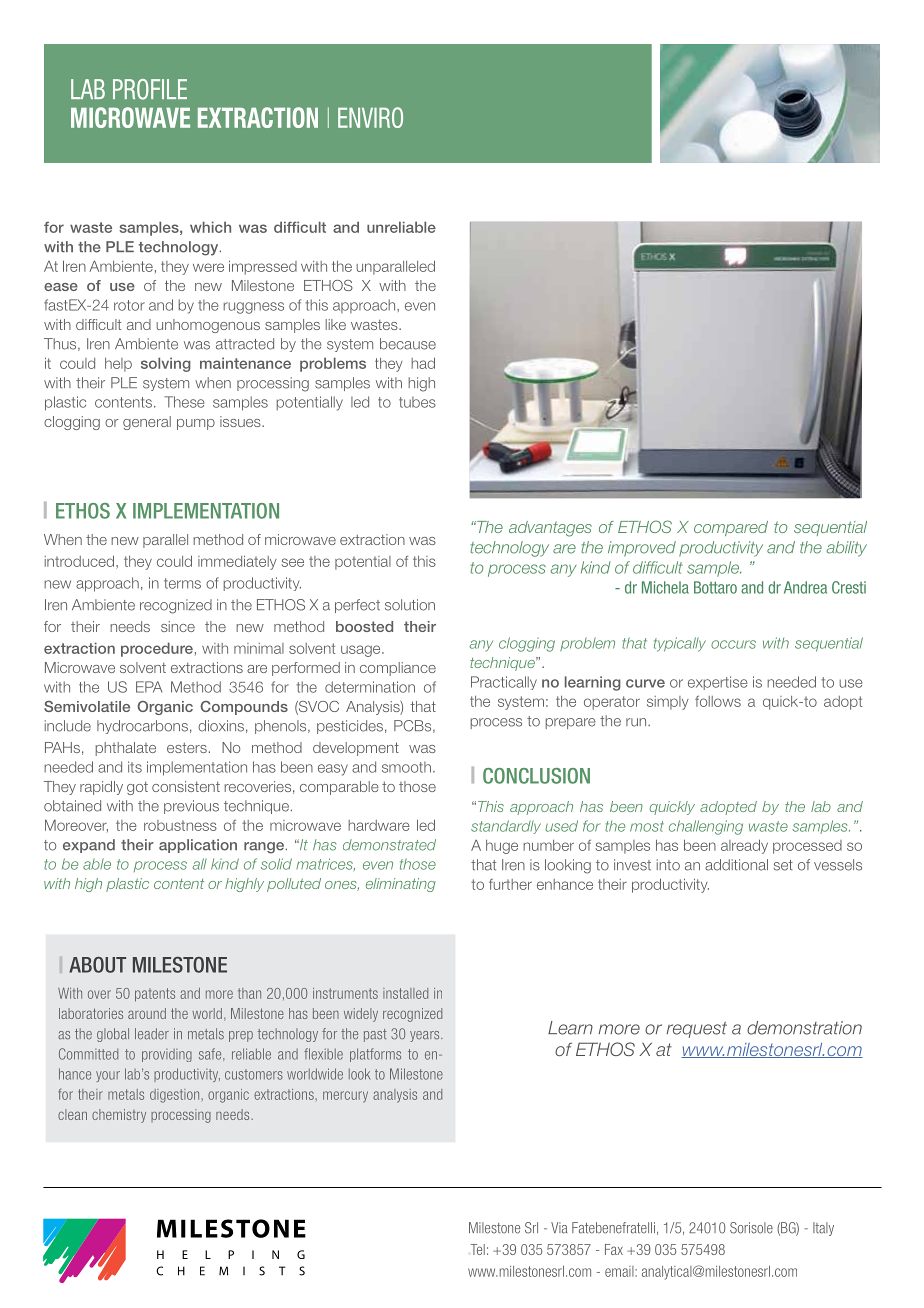 This screenshot has height=1308, width=924. I want to click on huge, so click(502, 847).
